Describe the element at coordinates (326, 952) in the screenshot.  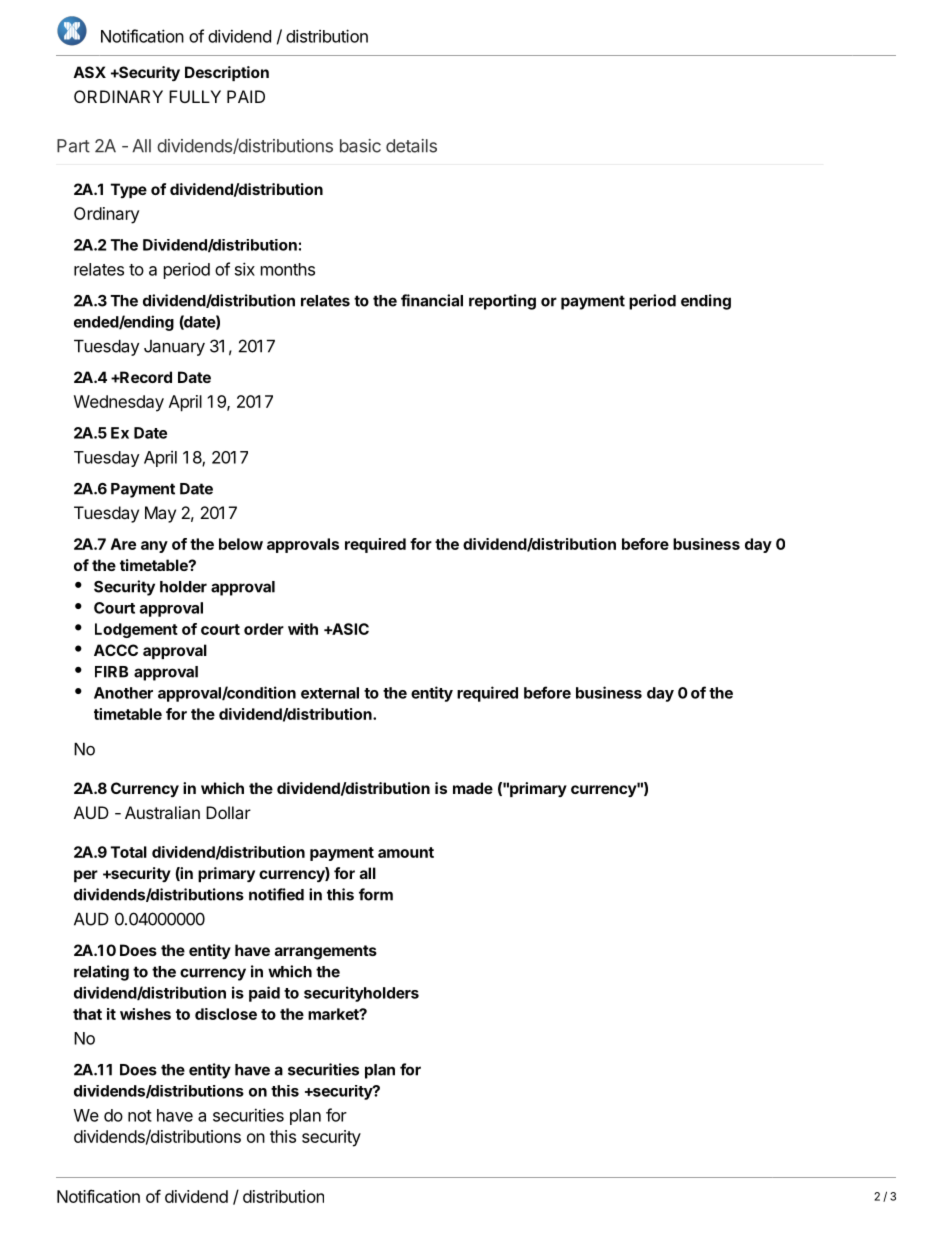
I see `arrangements` at that location.
